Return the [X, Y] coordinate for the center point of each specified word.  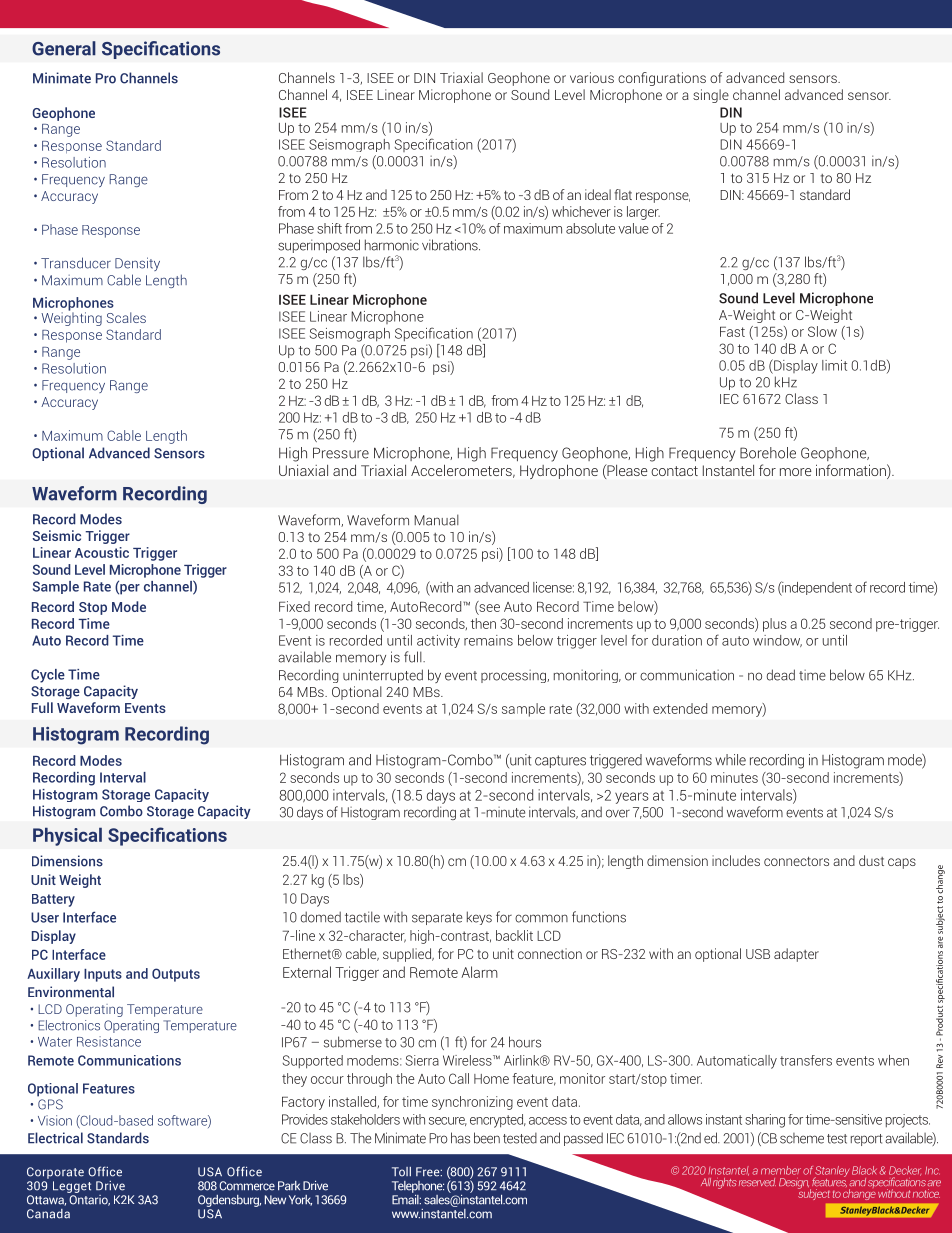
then [483, 623]
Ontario [89, 1199]
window [777, 641]
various [592, 77]
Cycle [48, 676]
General [64, 48]
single [711, 96]
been [487, 1138]
